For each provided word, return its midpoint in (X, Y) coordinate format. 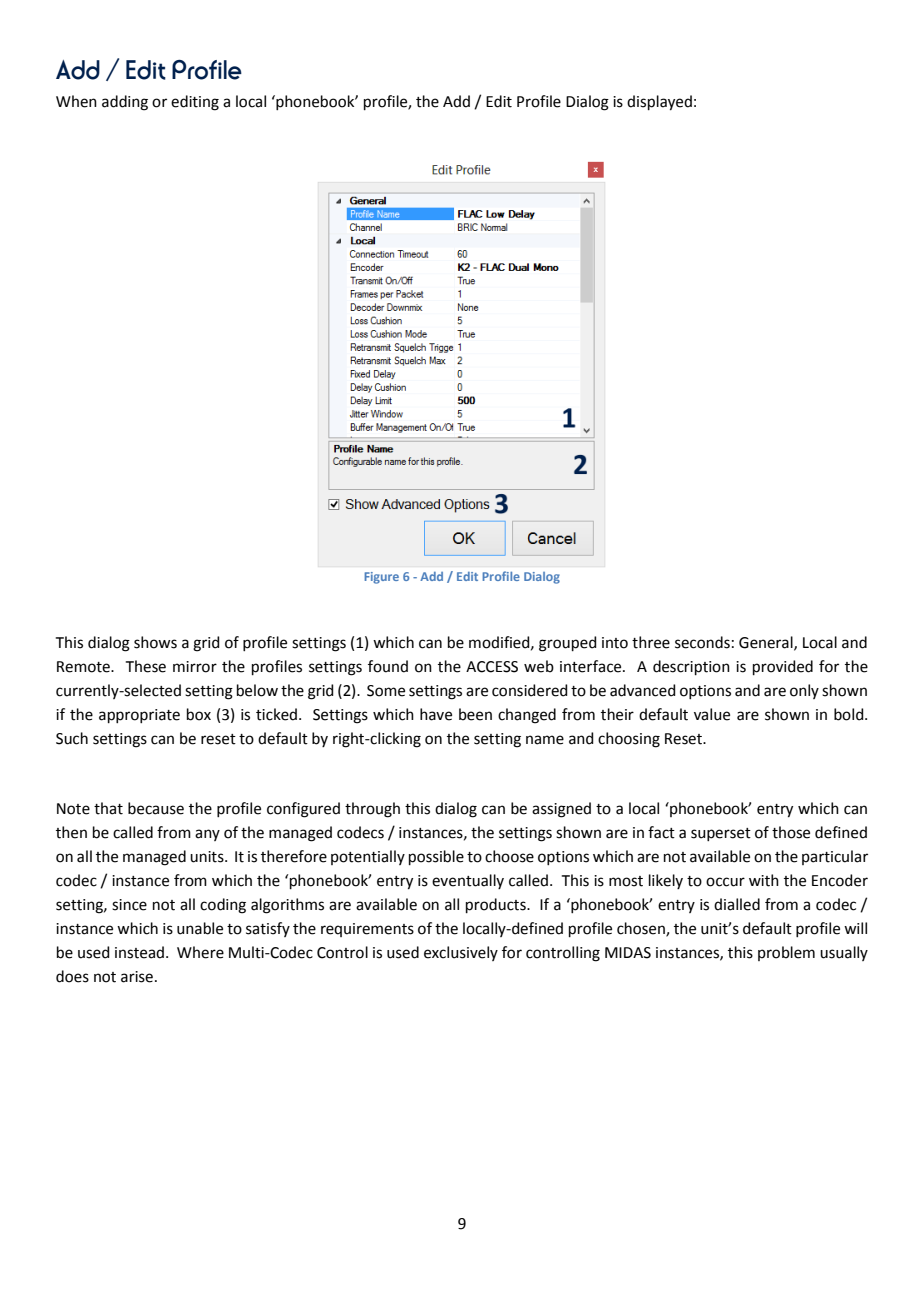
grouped (568, 644)
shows (155, 642)
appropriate (139, 716)
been (475, 714)
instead (139, 952)
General (767, 643)
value (712, 714)
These (146, 666)
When (76, 101)
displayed (659, 103)
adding (125, 103)
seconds (702, 642)
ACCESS (492, 667)
